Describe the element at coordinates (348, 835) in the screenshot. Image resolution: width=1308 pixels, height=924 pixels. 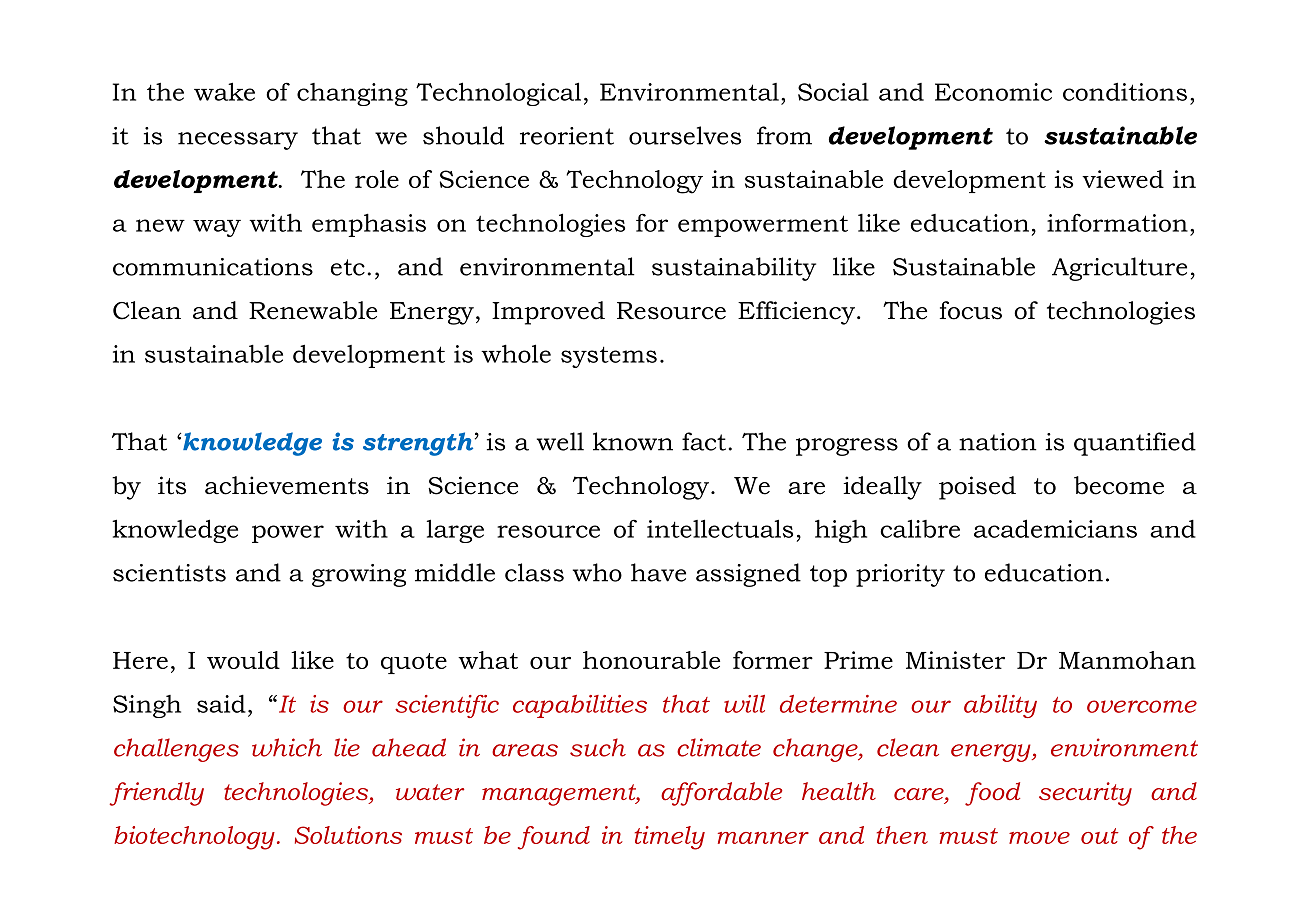
I see `Solutions` at that location.
